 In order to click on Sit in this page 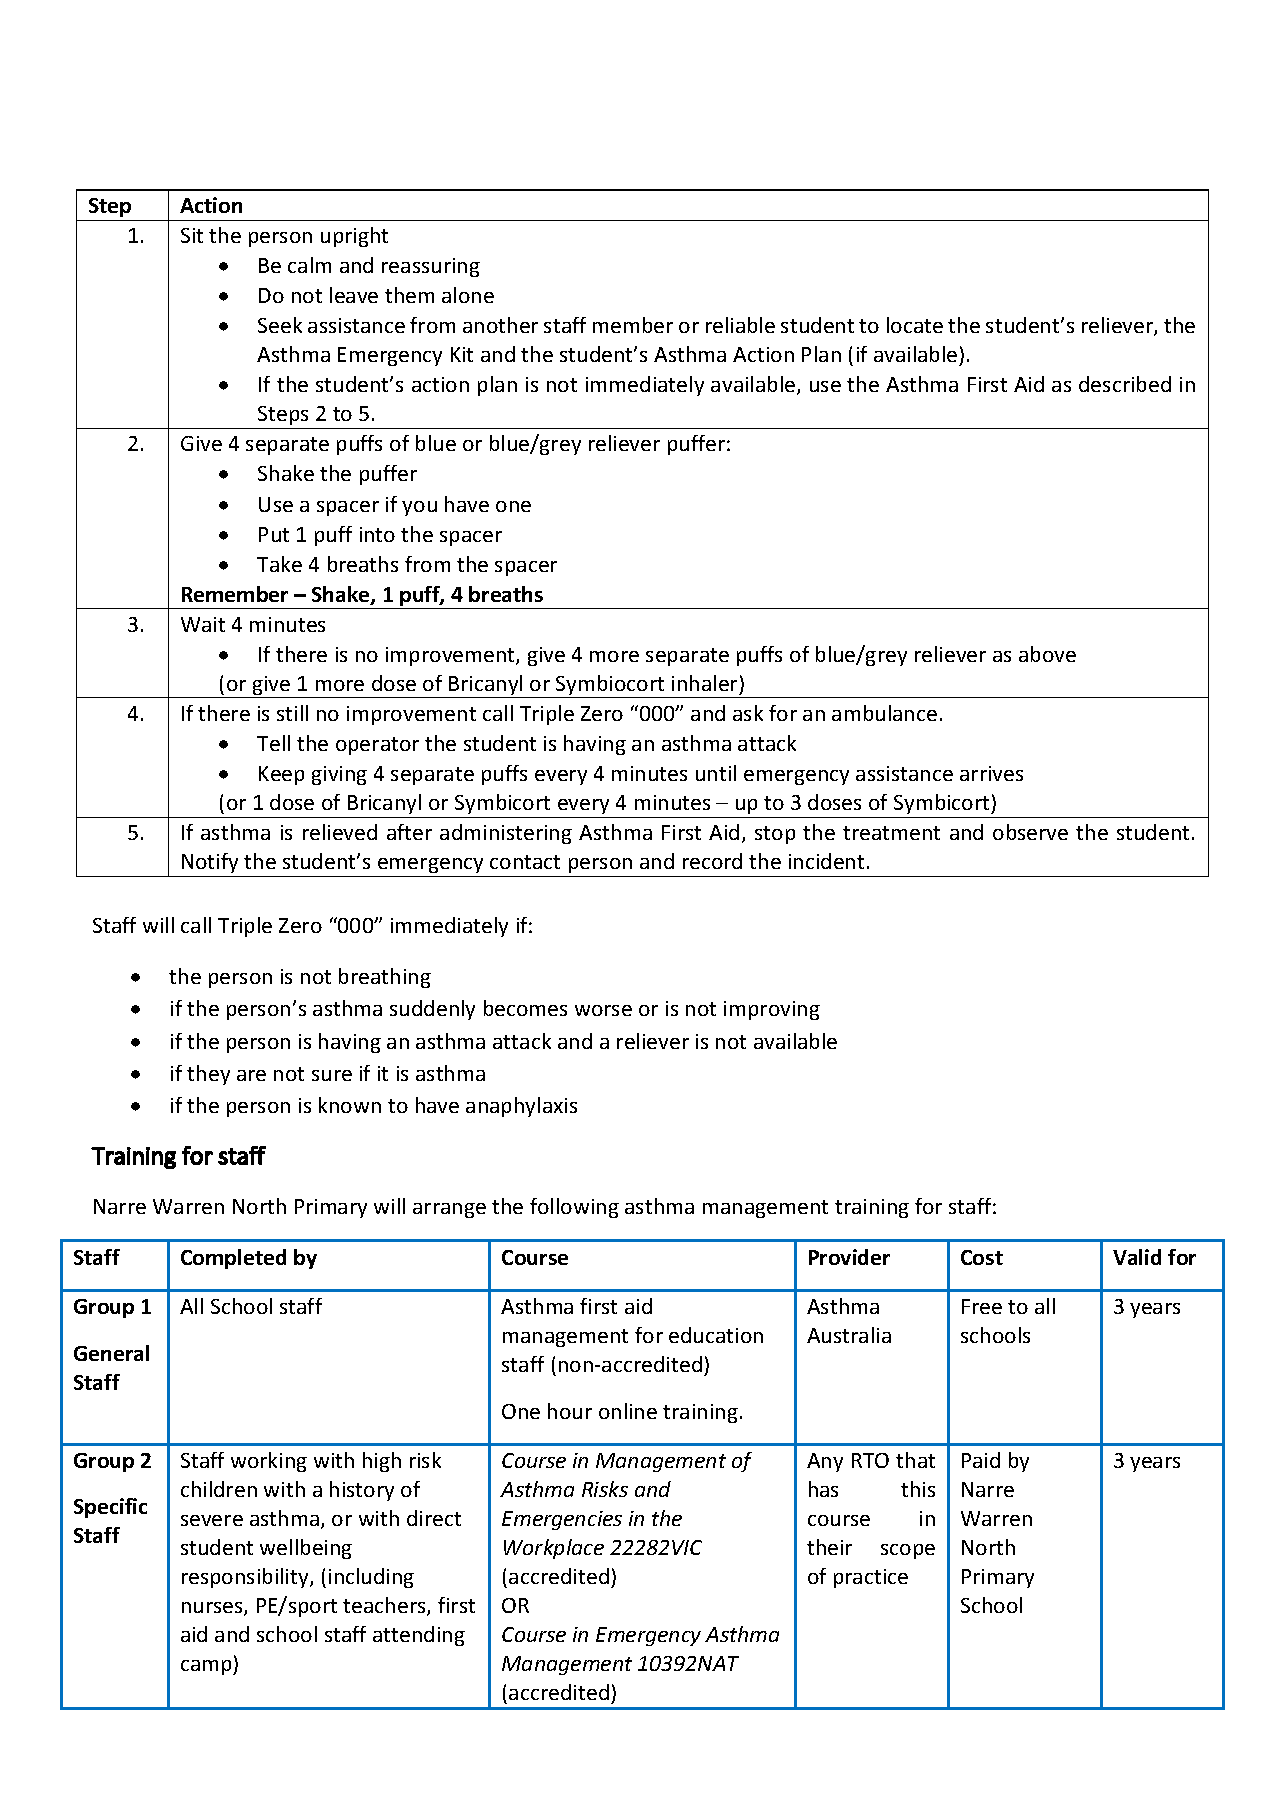, I will do `click(192, 235)`.
